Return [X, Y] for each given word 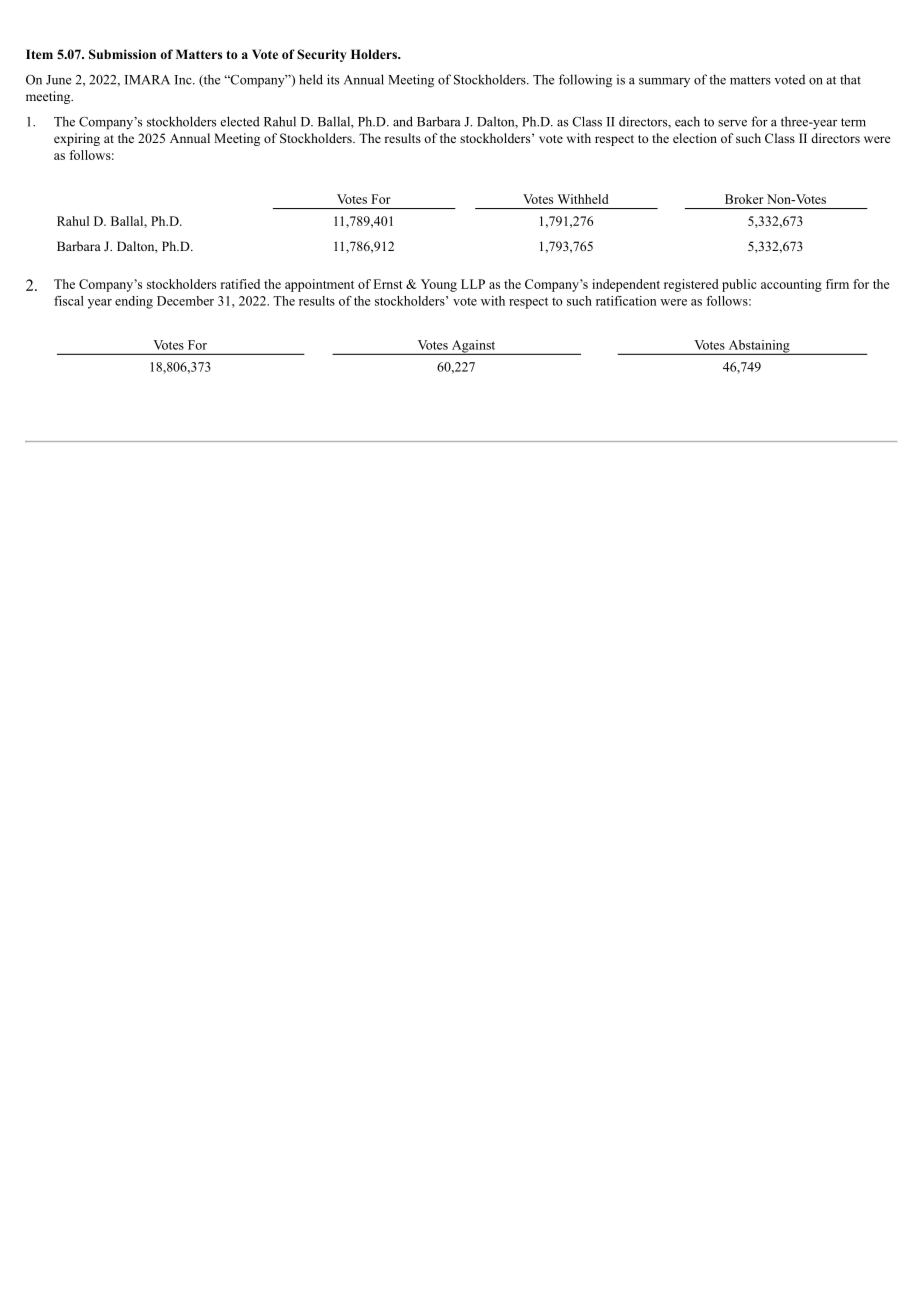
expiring [77, 139]
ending [134, 302]
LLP [473, 284]
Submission [122, 54]
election [695, 138]
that [850, 79]
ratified [240, 284]
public [739, 285]
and [403, 121]
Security [322, 55]
